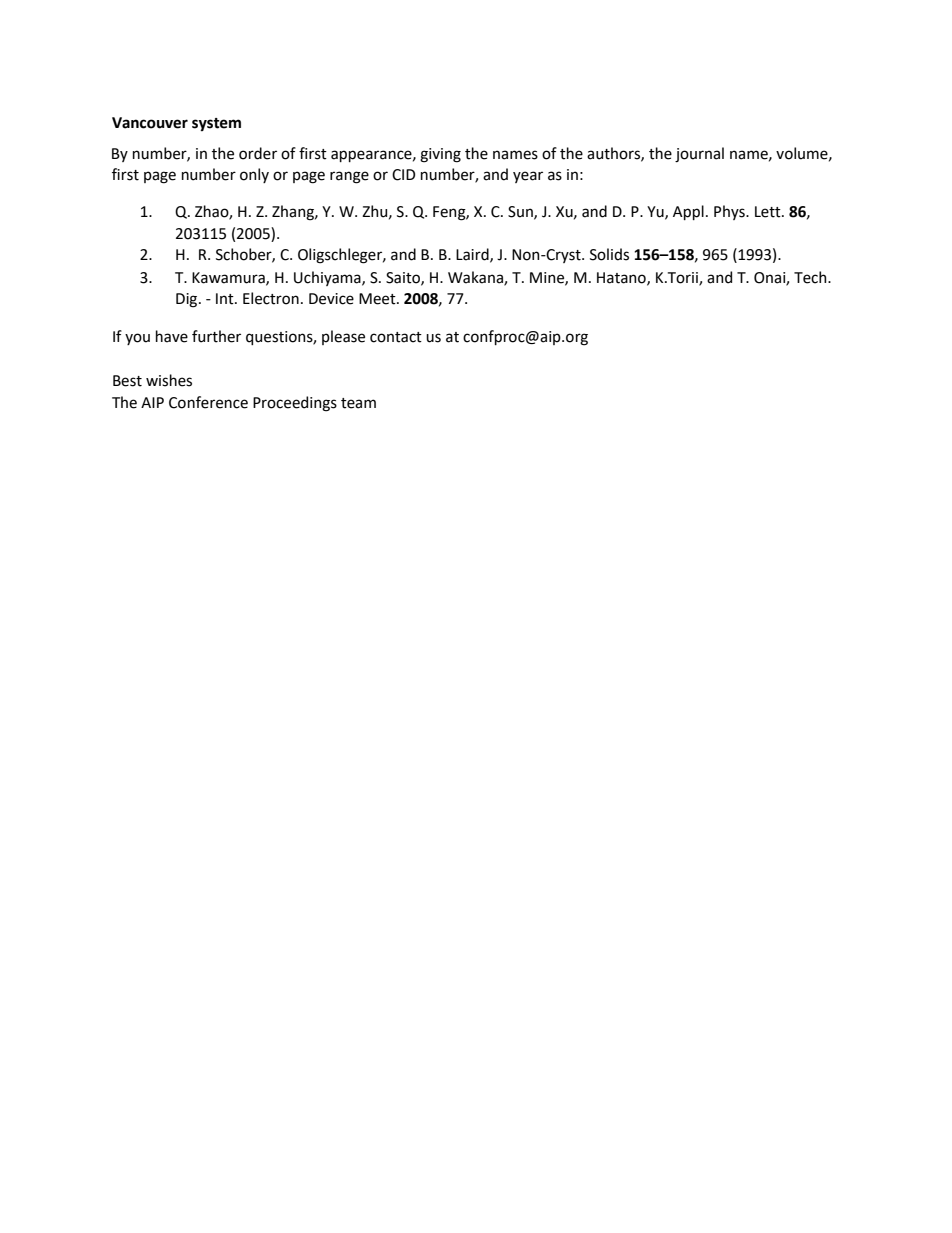  What do you see at coordinates (216, 336) in the document?
I see `further` at bounding box center [216, 336].
